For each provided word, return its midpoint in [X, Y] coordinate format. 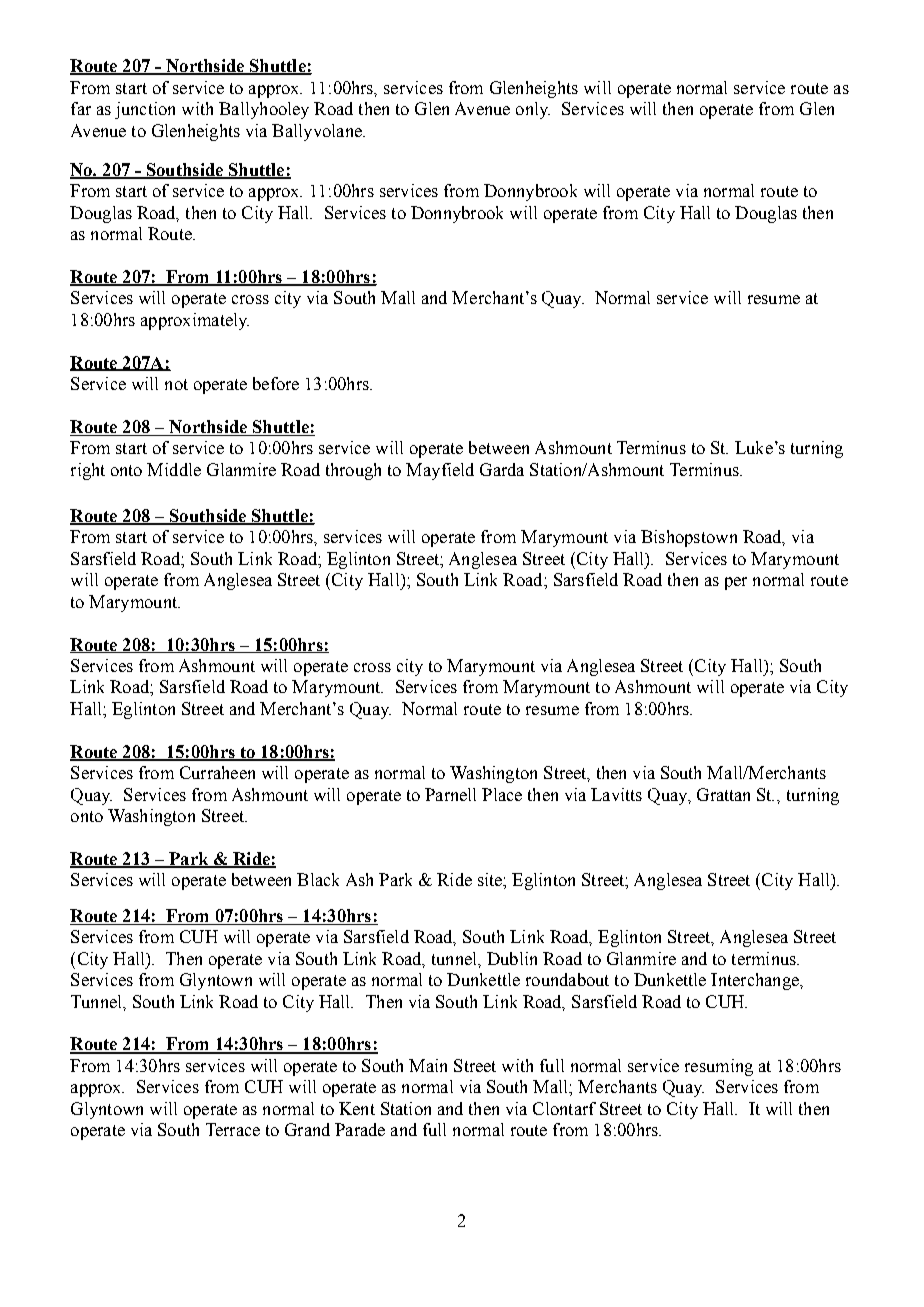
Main [428, 1065]
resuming [719, 1067]
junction [145, 110]
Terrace [233, 1129]
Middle [174, 469]
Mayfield [440, 471]
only [533, 110]
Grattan [723, 794]
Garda [502, 469]
